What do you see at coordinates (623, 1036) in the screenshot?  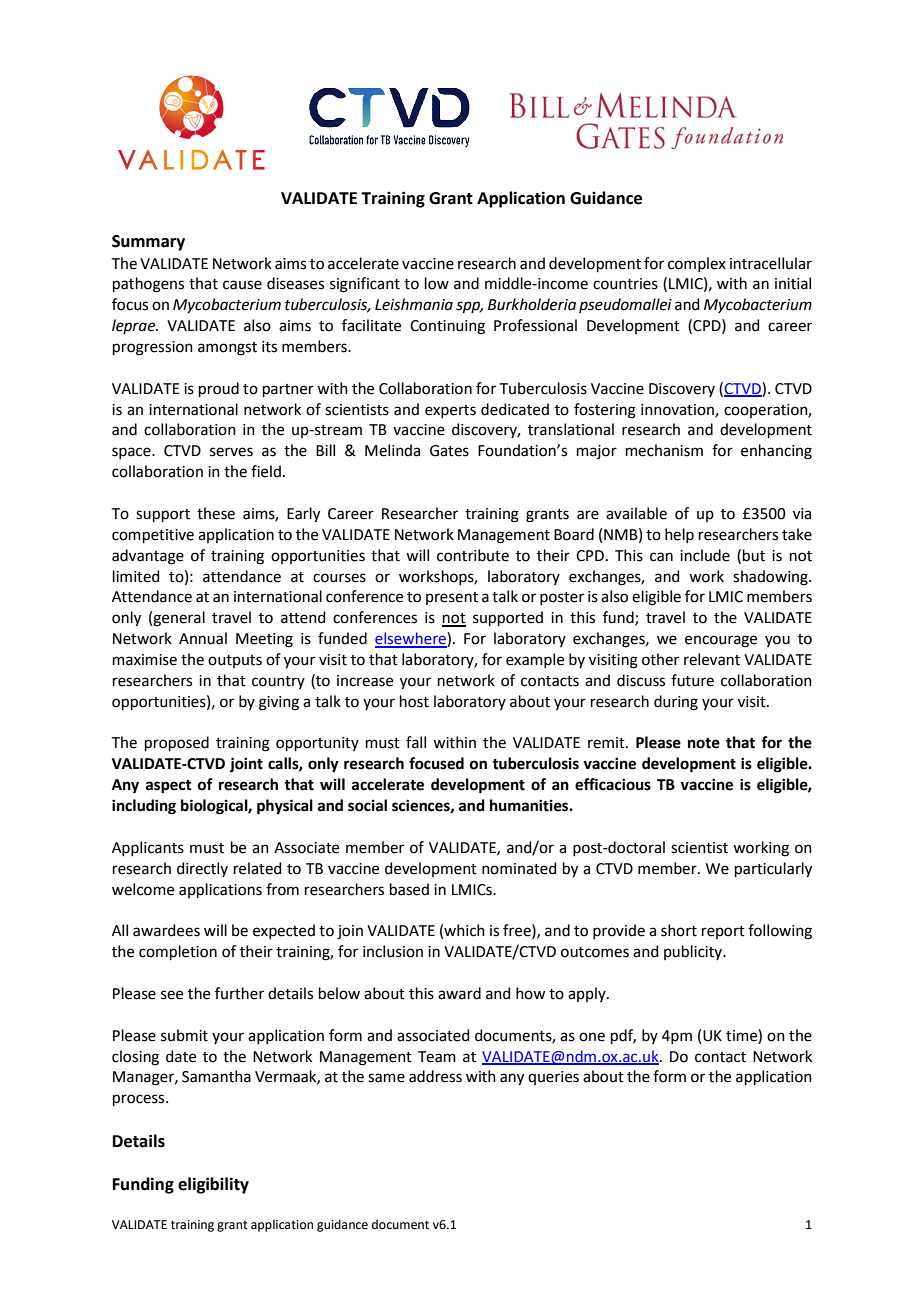 I see `pdf` at bounding box center [623, 1036].
